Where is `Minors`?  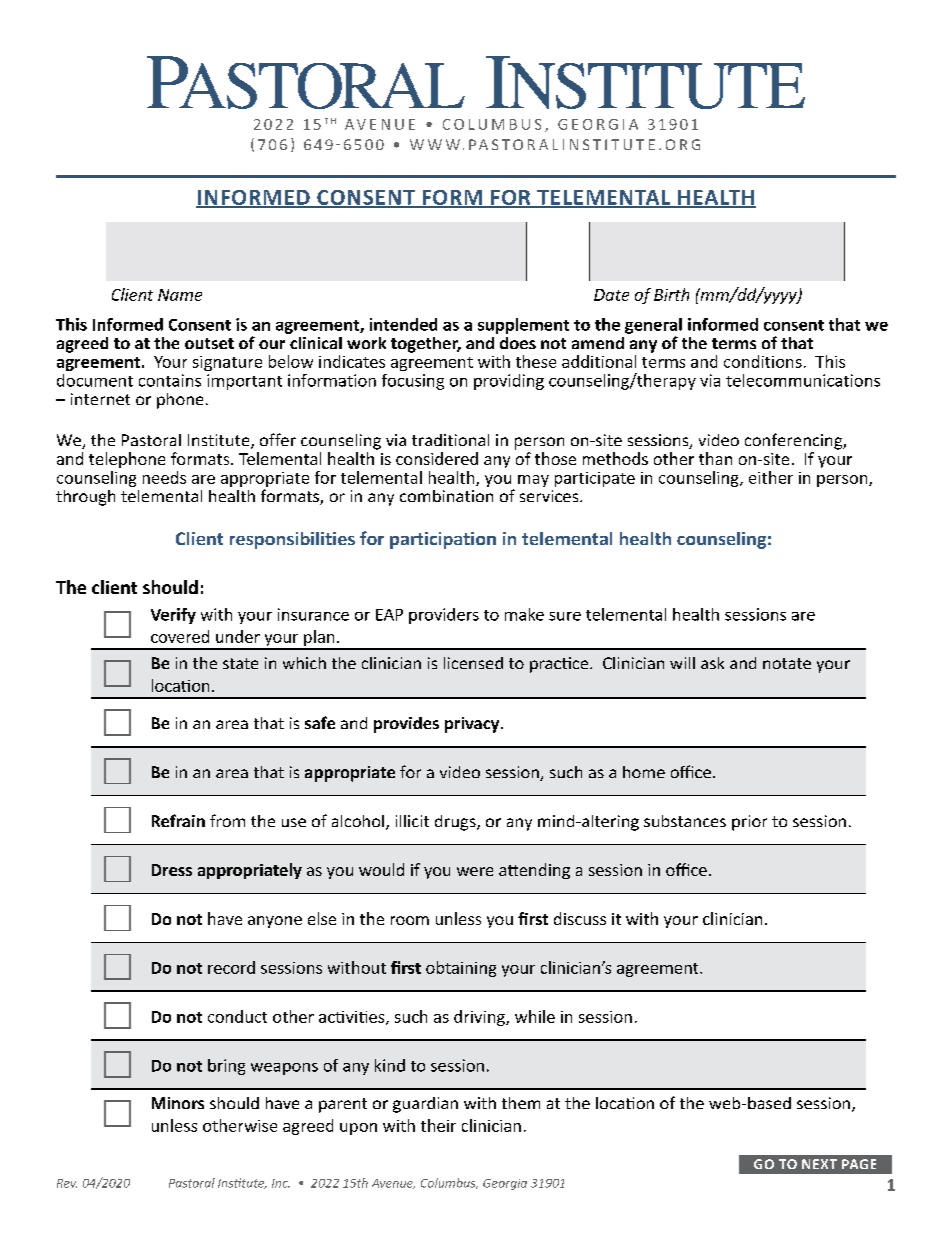
Minors is located at coordinates (178, 1103).
